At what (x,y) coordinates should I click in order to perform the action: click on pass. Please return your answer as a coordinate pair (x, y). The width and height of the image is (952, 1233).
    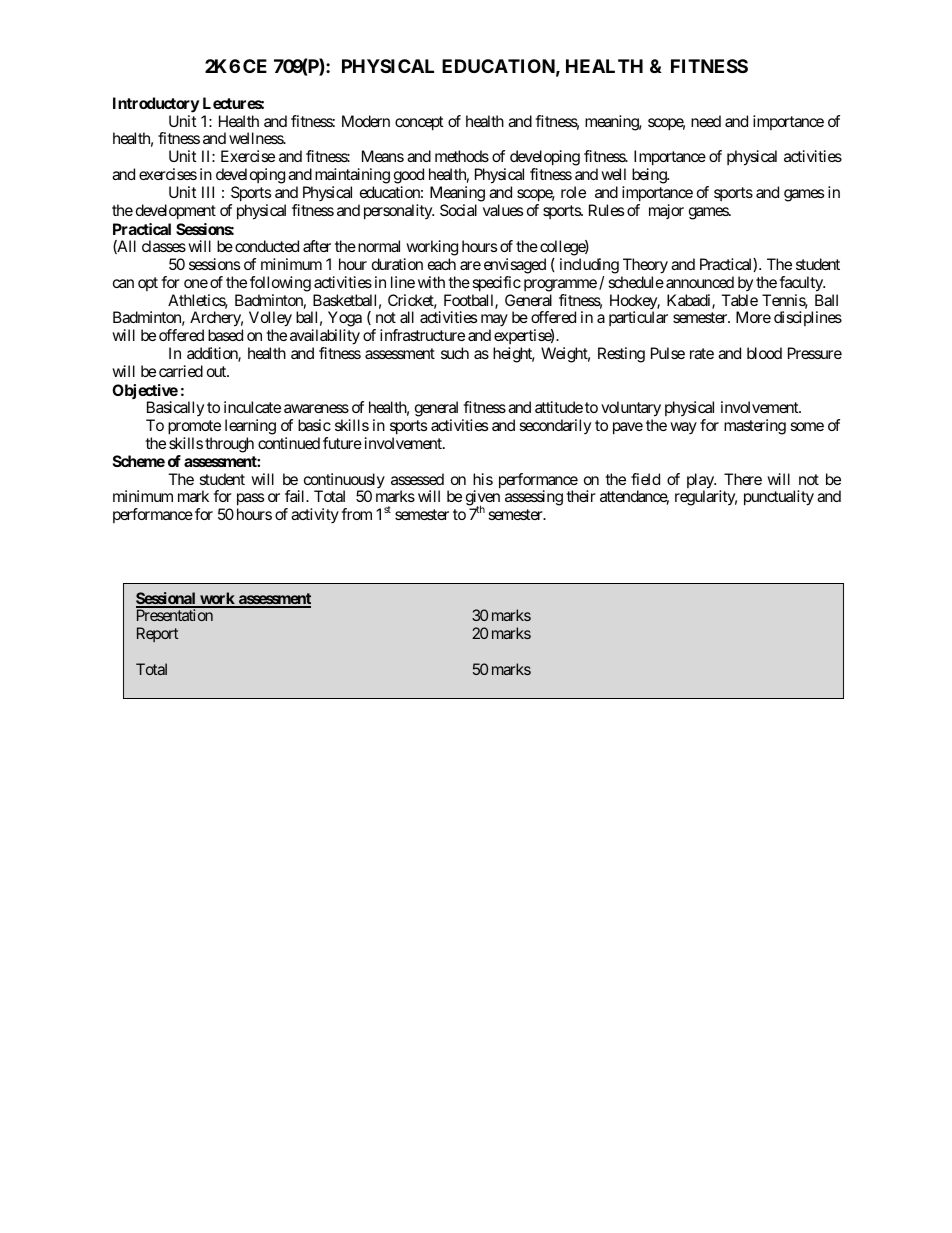
    Looking at the image, I should click on (250, 501).
